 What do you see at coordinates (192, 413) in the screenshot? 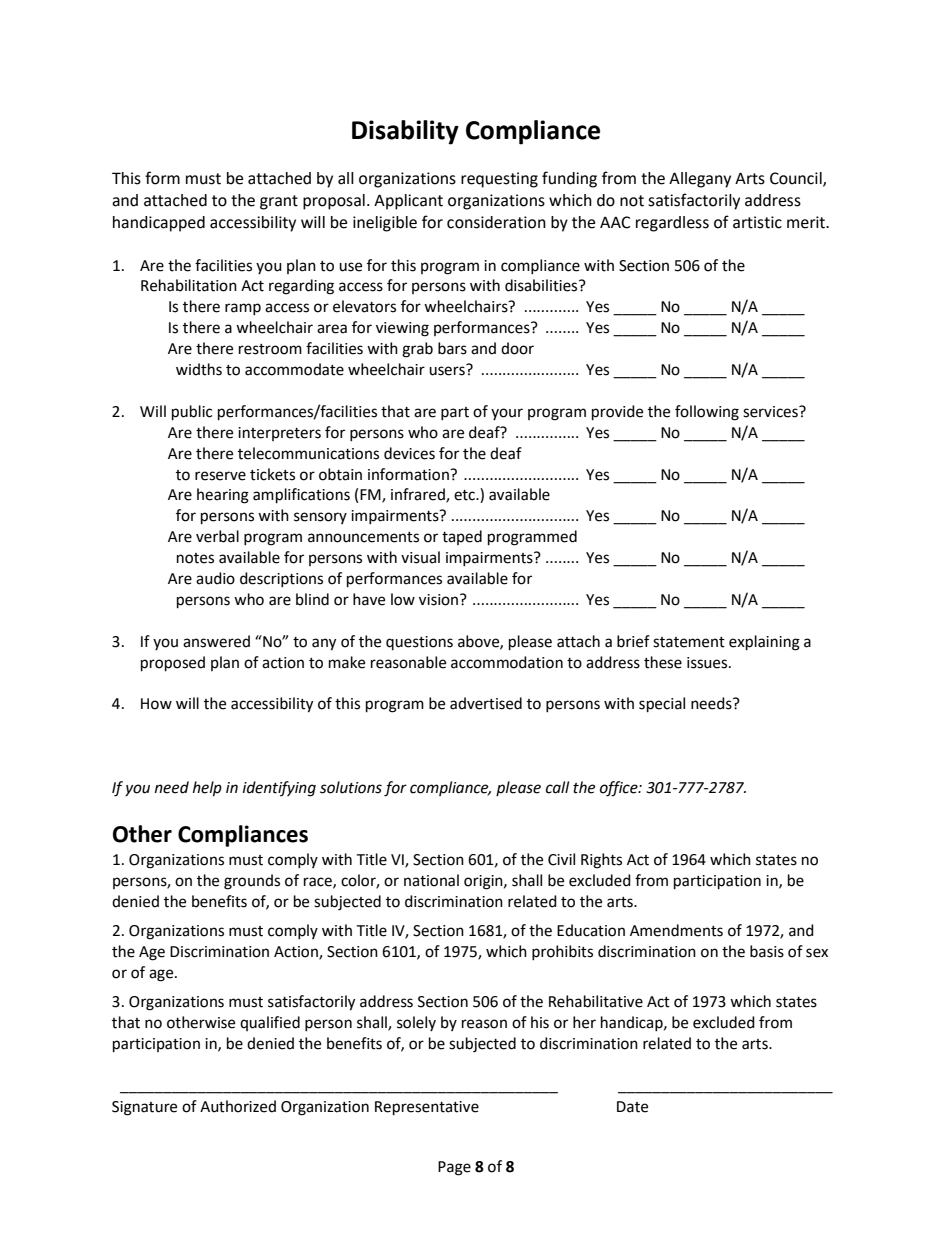
I see `public` at bounding box center [192, 413].
